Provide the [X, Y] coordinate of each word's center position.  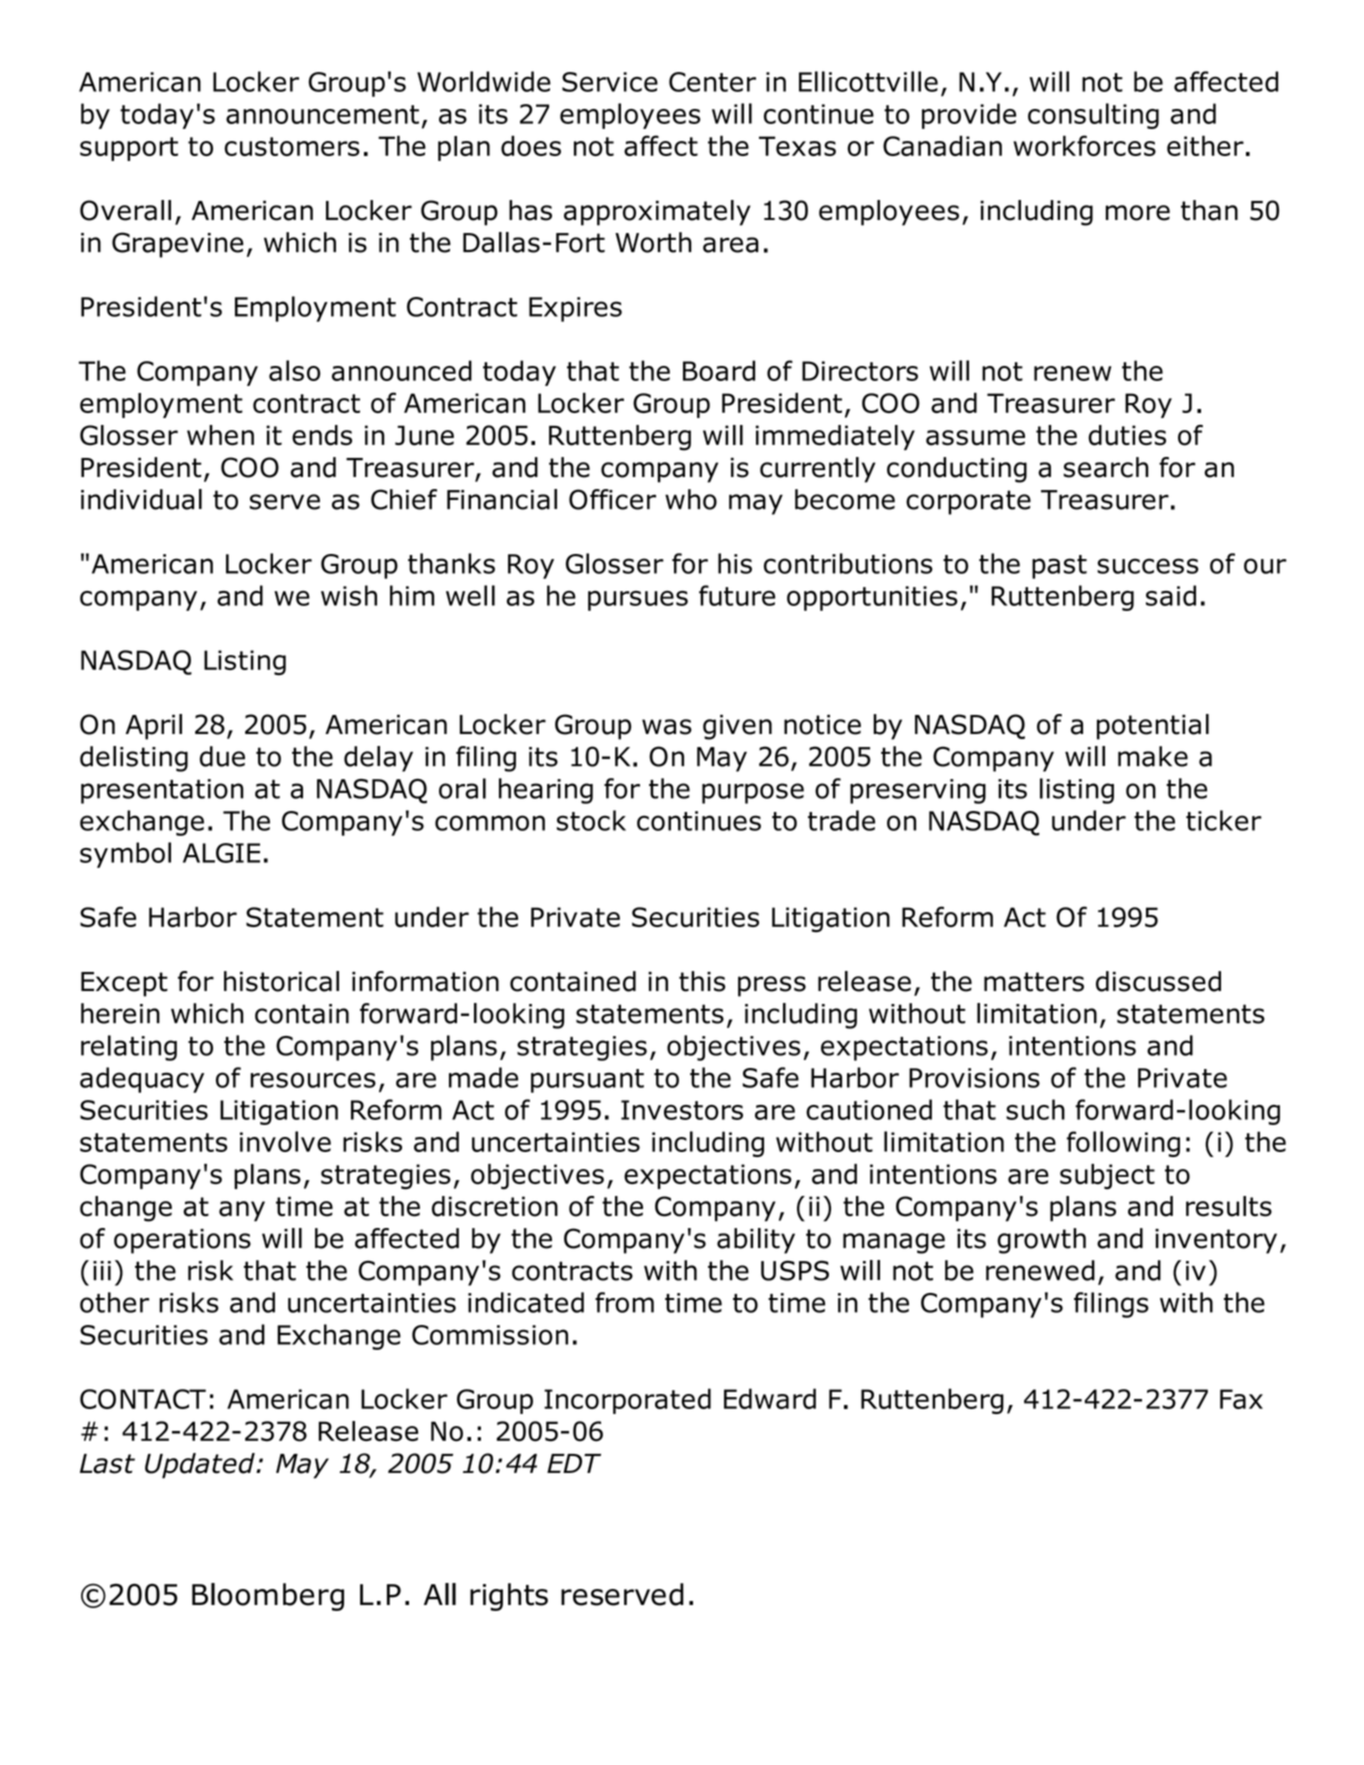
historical [281, 981]
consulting [1093, 116]
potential [1153, 727]
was [667, 727]
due [222, 756]
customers [292, 146]
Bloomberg [268, 1597]
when [220, 435]
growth [1041, 1241]
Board [719, 370]
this [702, 981]
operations [182, 1241]
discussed [1158, 981]
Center [712, 82]
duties [1127, 435]
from [624, 1302]
